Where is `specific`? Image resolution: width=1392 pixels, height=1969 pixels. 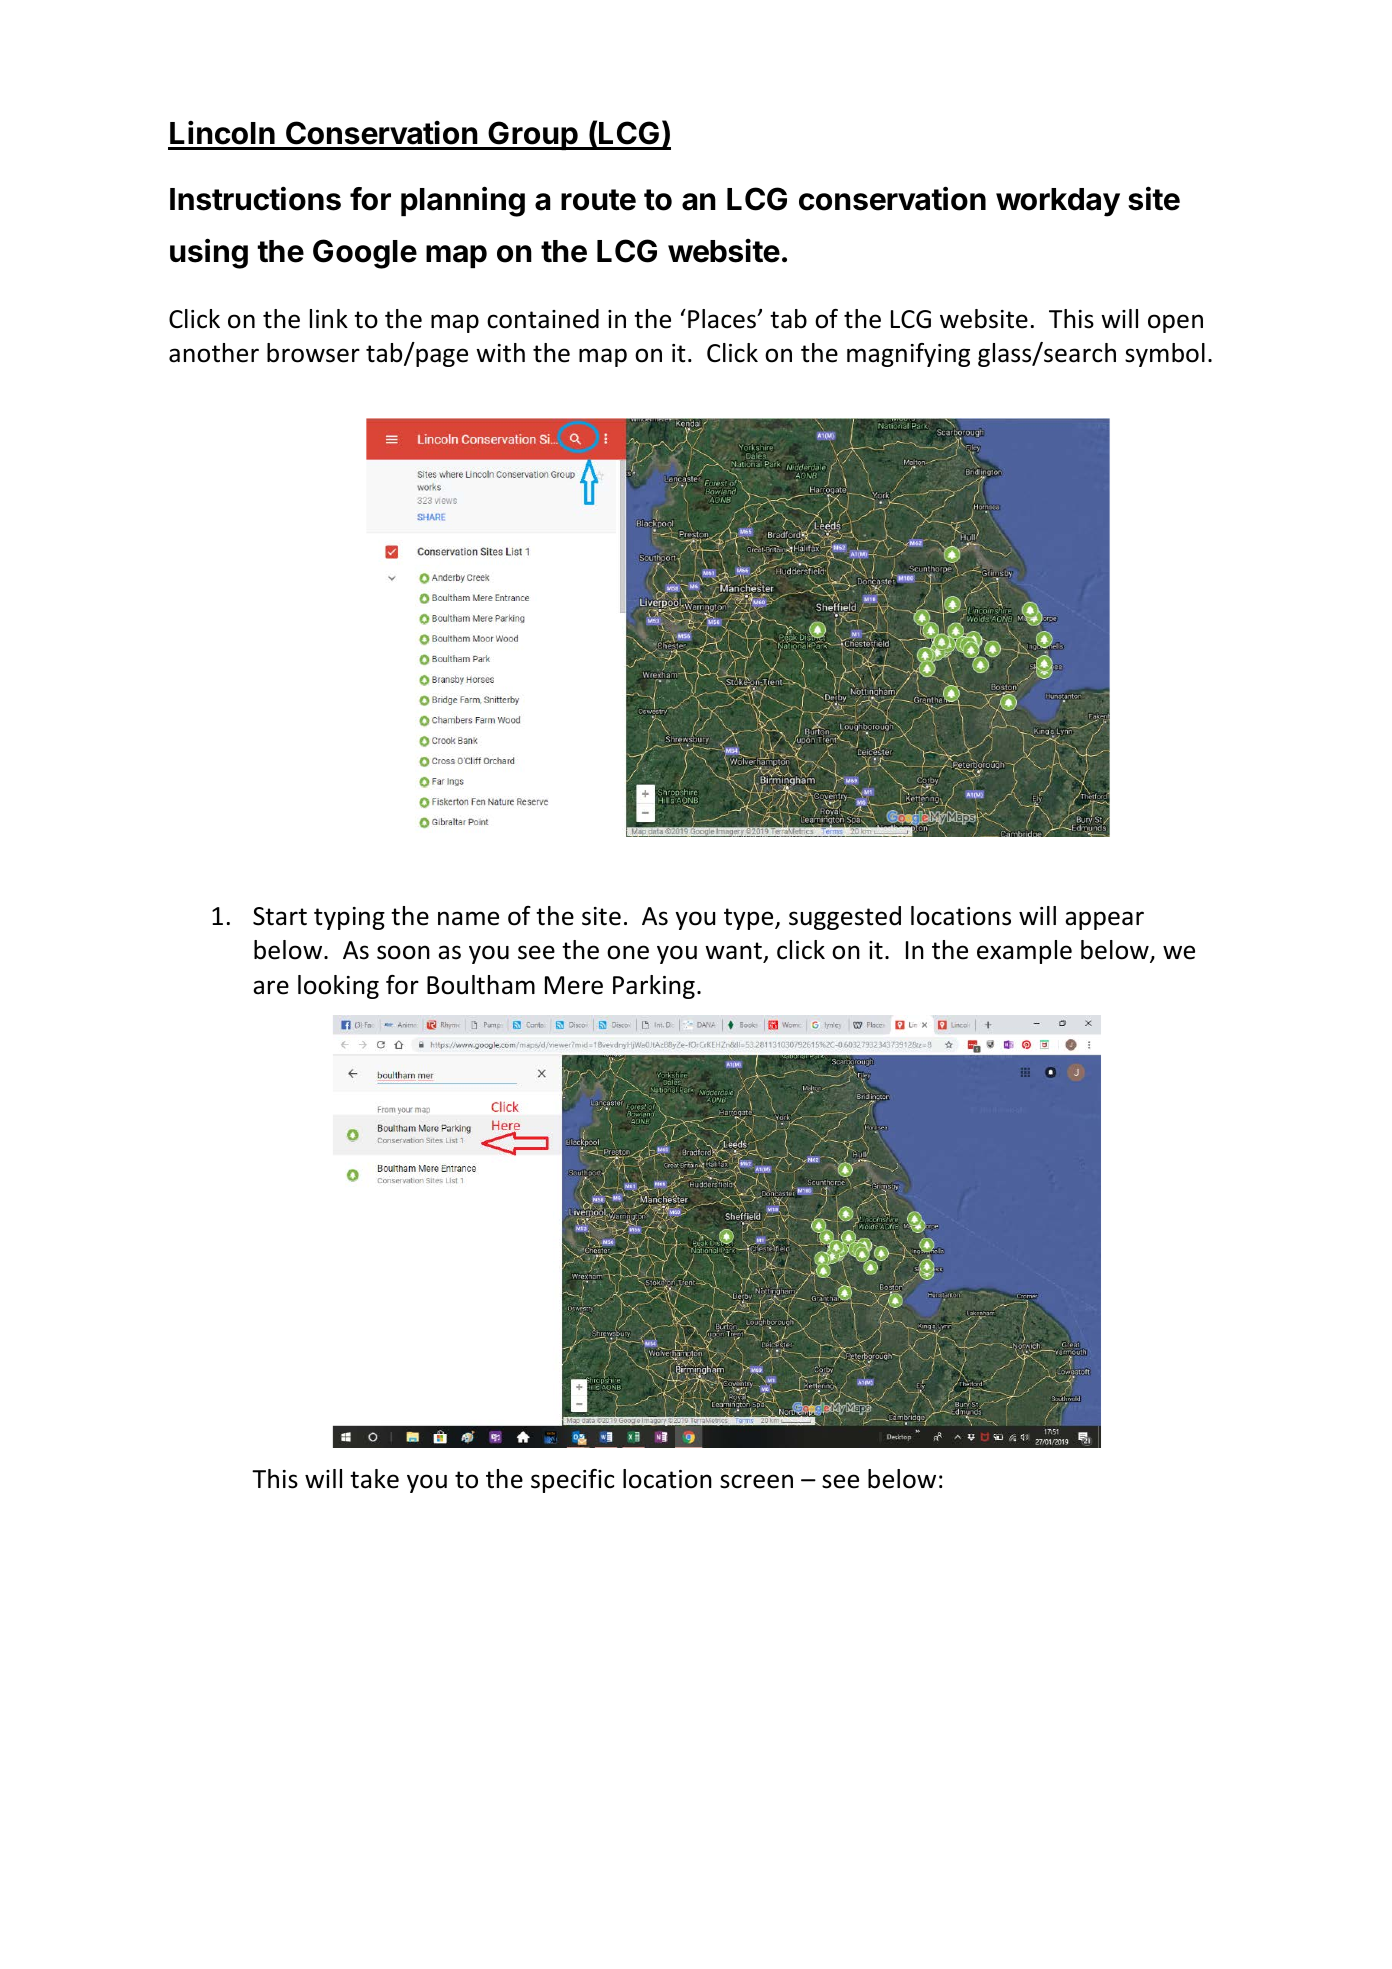 specific is located at coordinates (572, 1481).
